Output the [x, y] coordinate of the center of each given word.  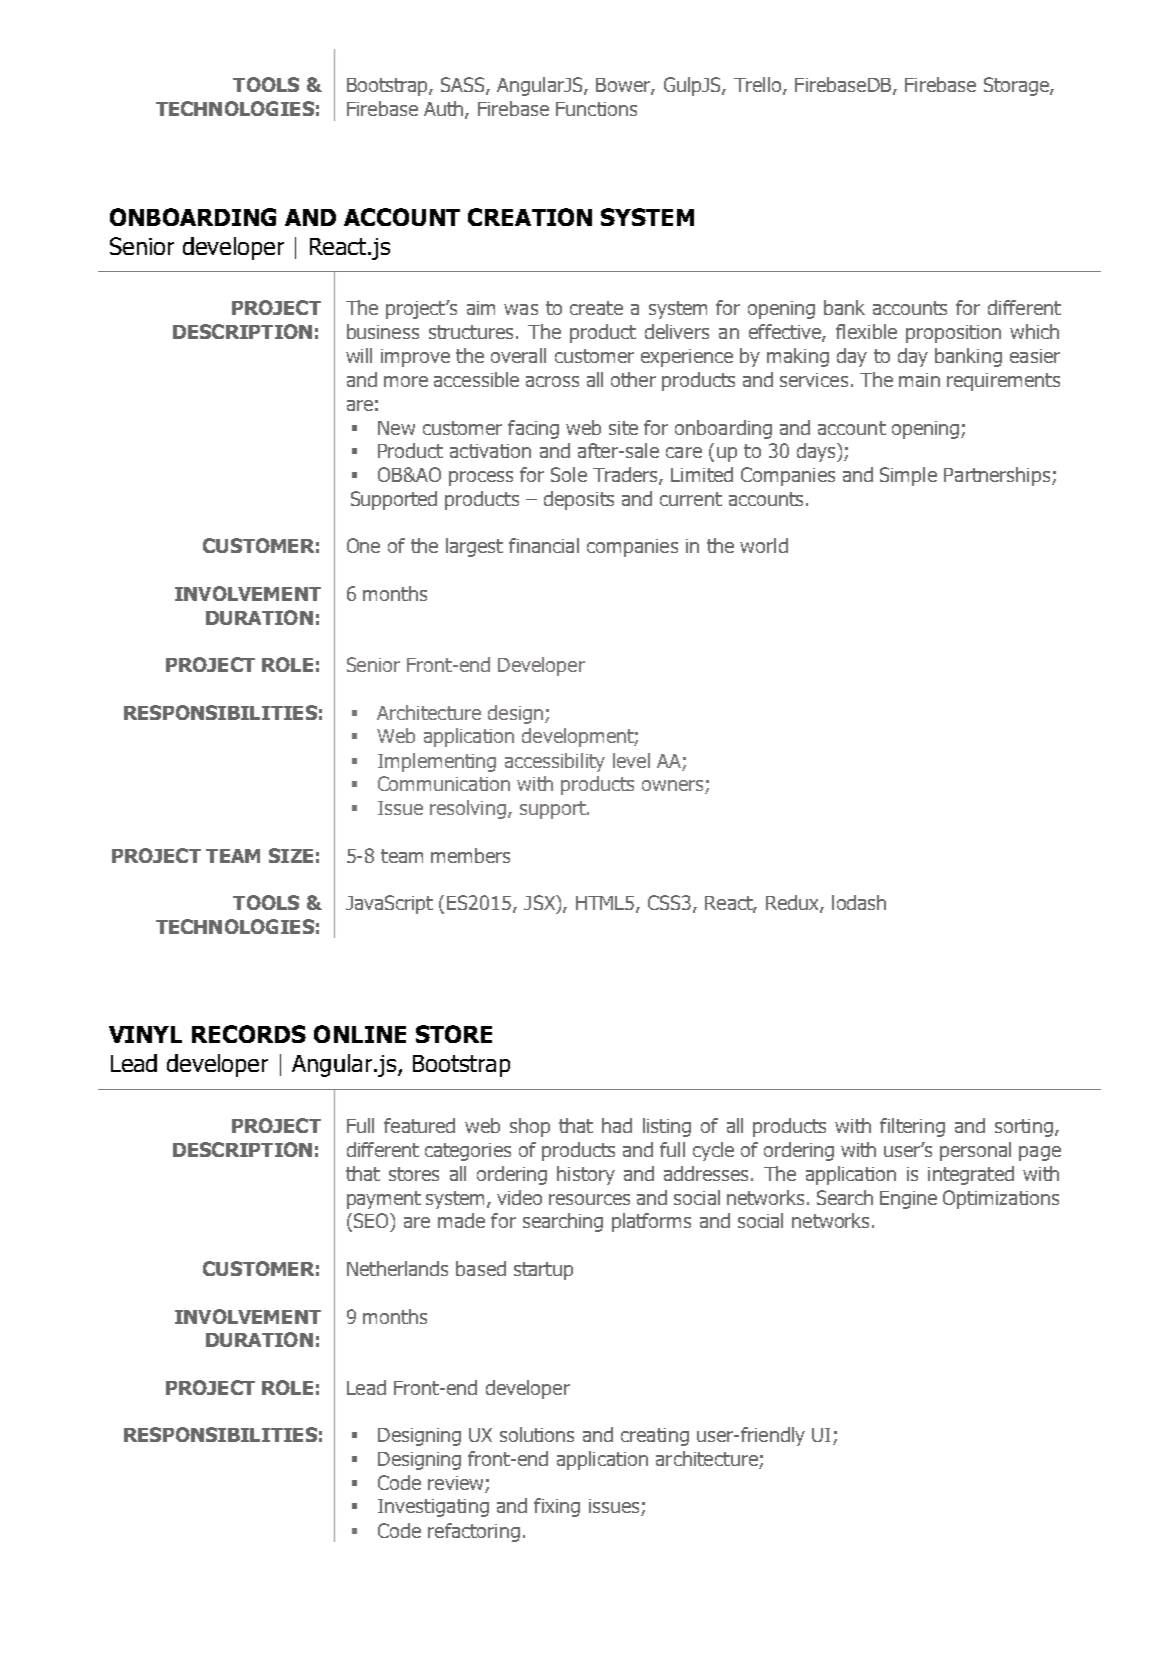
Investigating [433, 1508]
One [363, 545]
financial [544, 545]
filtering [912, 1127]
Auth [445, 110]
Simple [908, 476]
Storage [1017, 86]
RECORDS [249, 1034]
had [617, 1125]
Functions [596, 109]
